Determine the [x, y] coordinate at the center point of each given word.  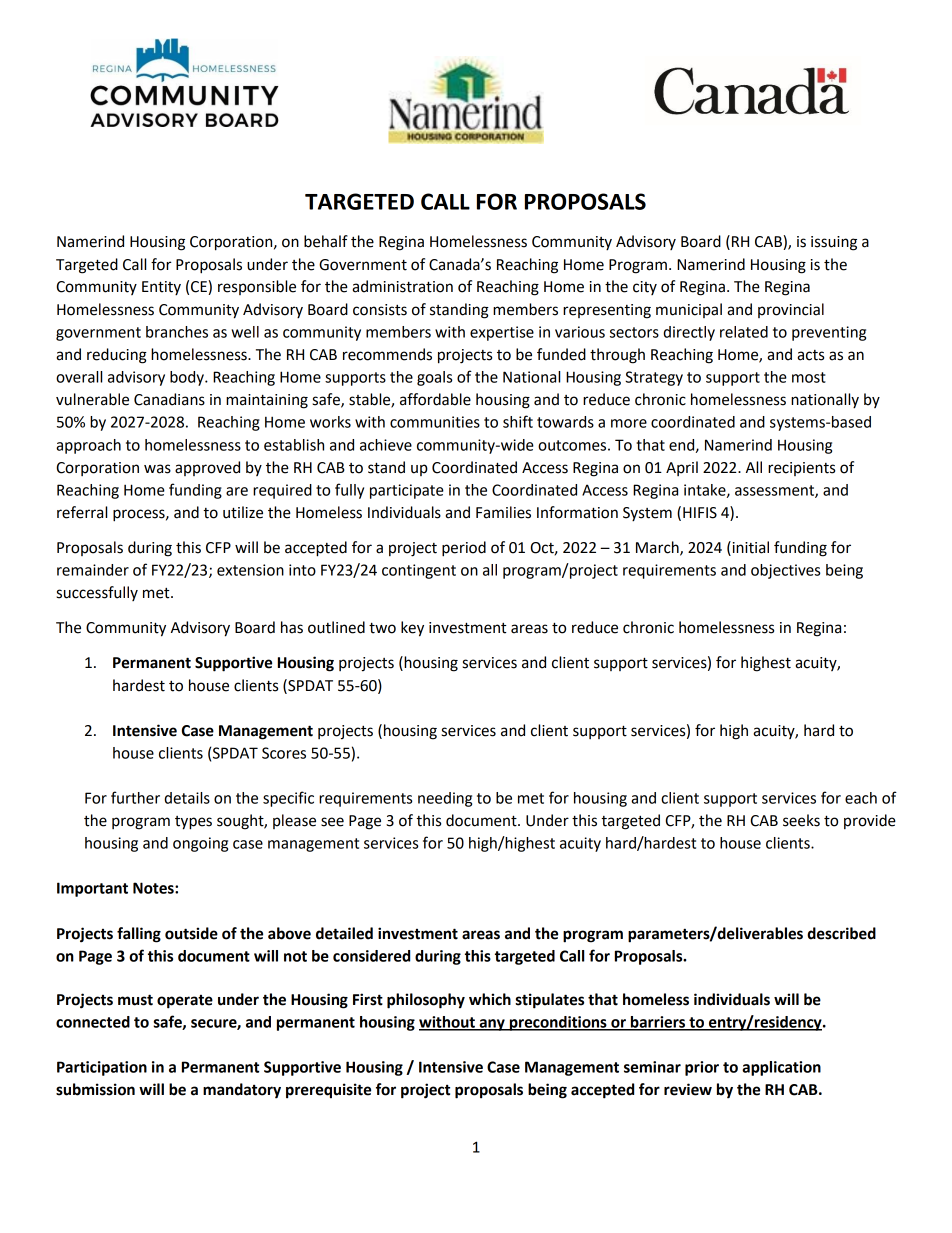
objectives [785, 571]
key [412, 629]
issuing [834, 243]
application [781, 1068]
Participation [102, 1068]
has [292, 627]
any [492, 1025]
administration [402, 286]
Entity [161, 288]
